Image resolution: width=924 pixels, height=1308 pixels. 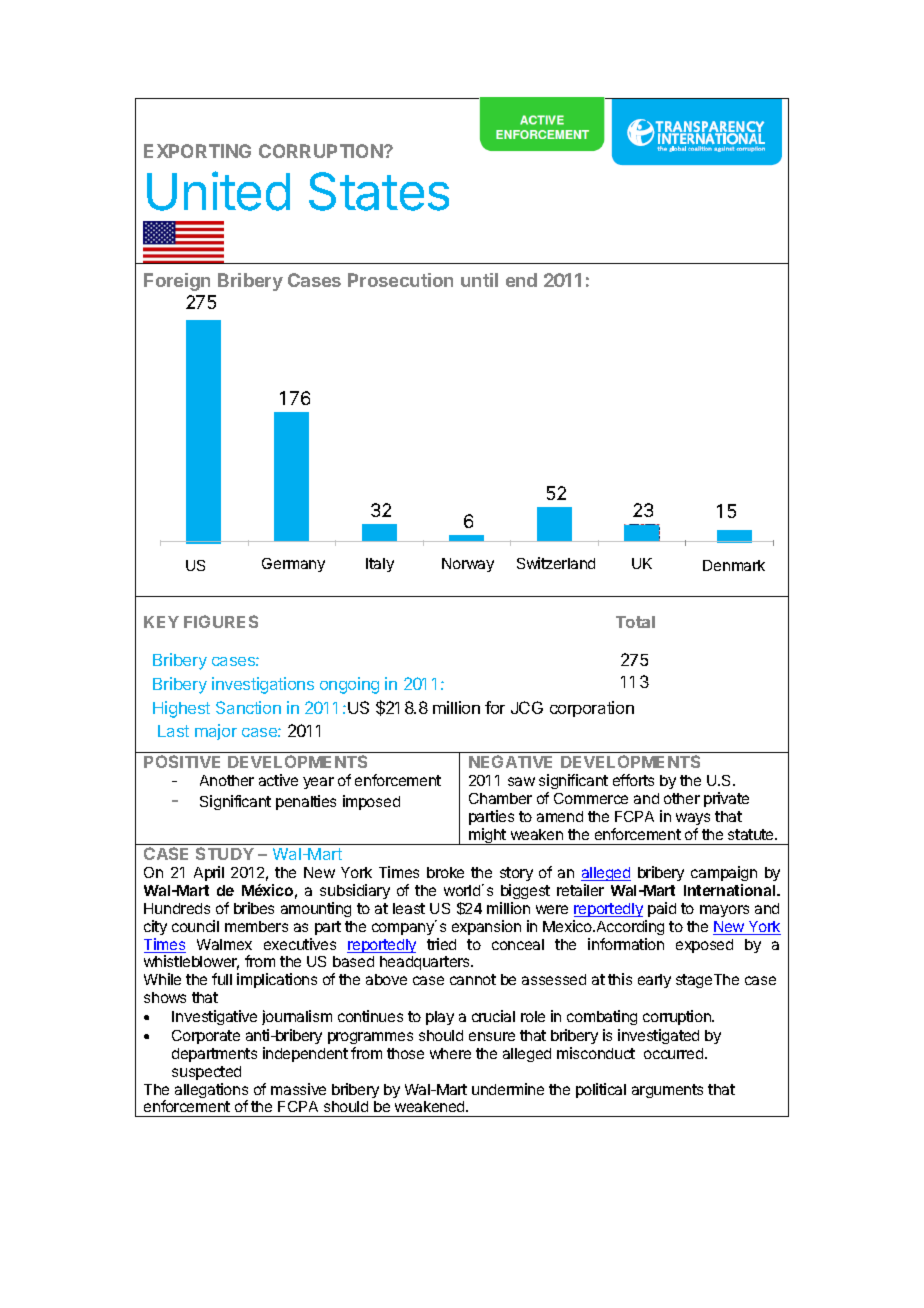 What do you see at coordinates (293, 565) in the screenshot?
I see `Germany` at bounding box center [293, 565].
